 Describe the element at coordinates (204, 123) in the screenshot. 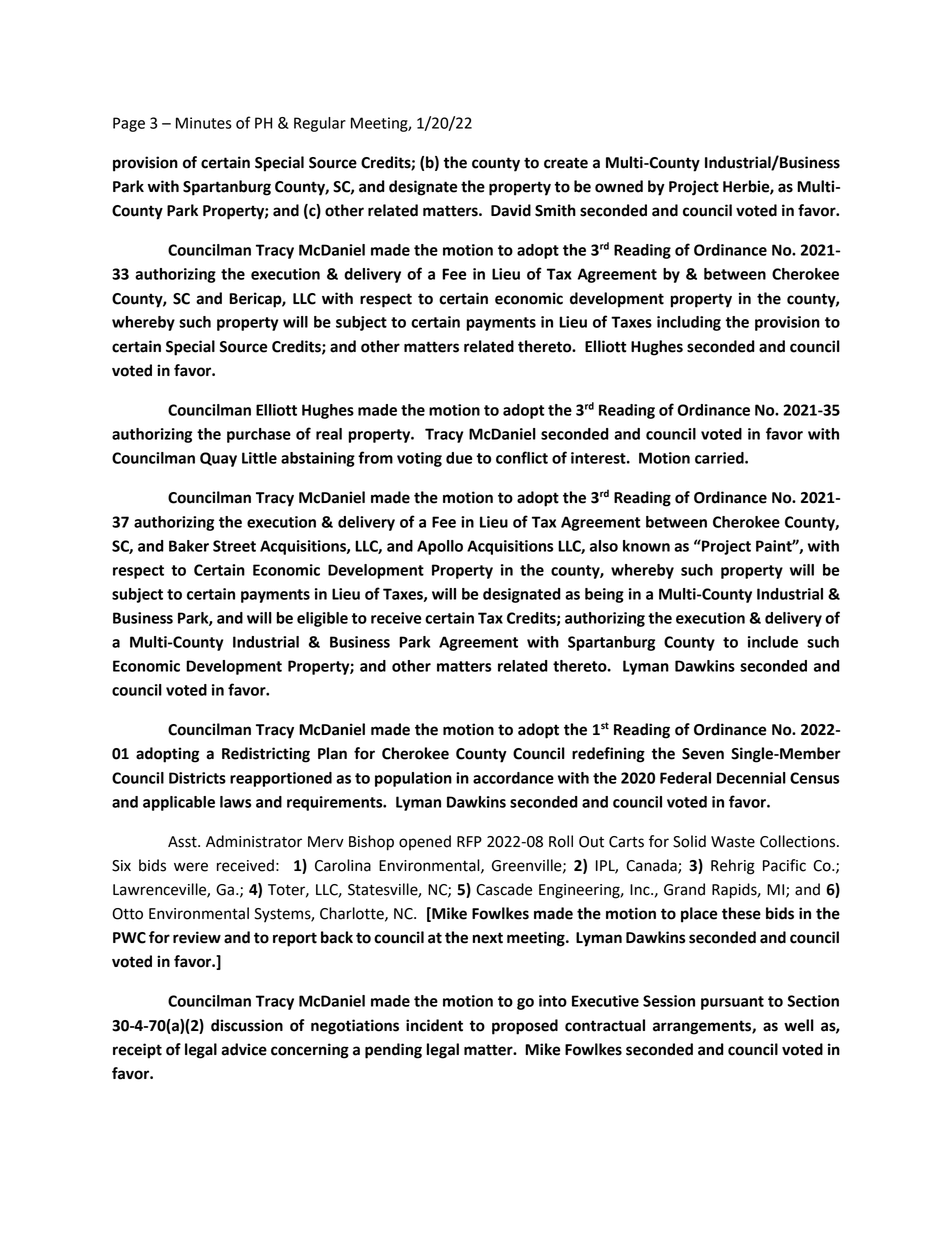

I see `Minutes` at that location.
